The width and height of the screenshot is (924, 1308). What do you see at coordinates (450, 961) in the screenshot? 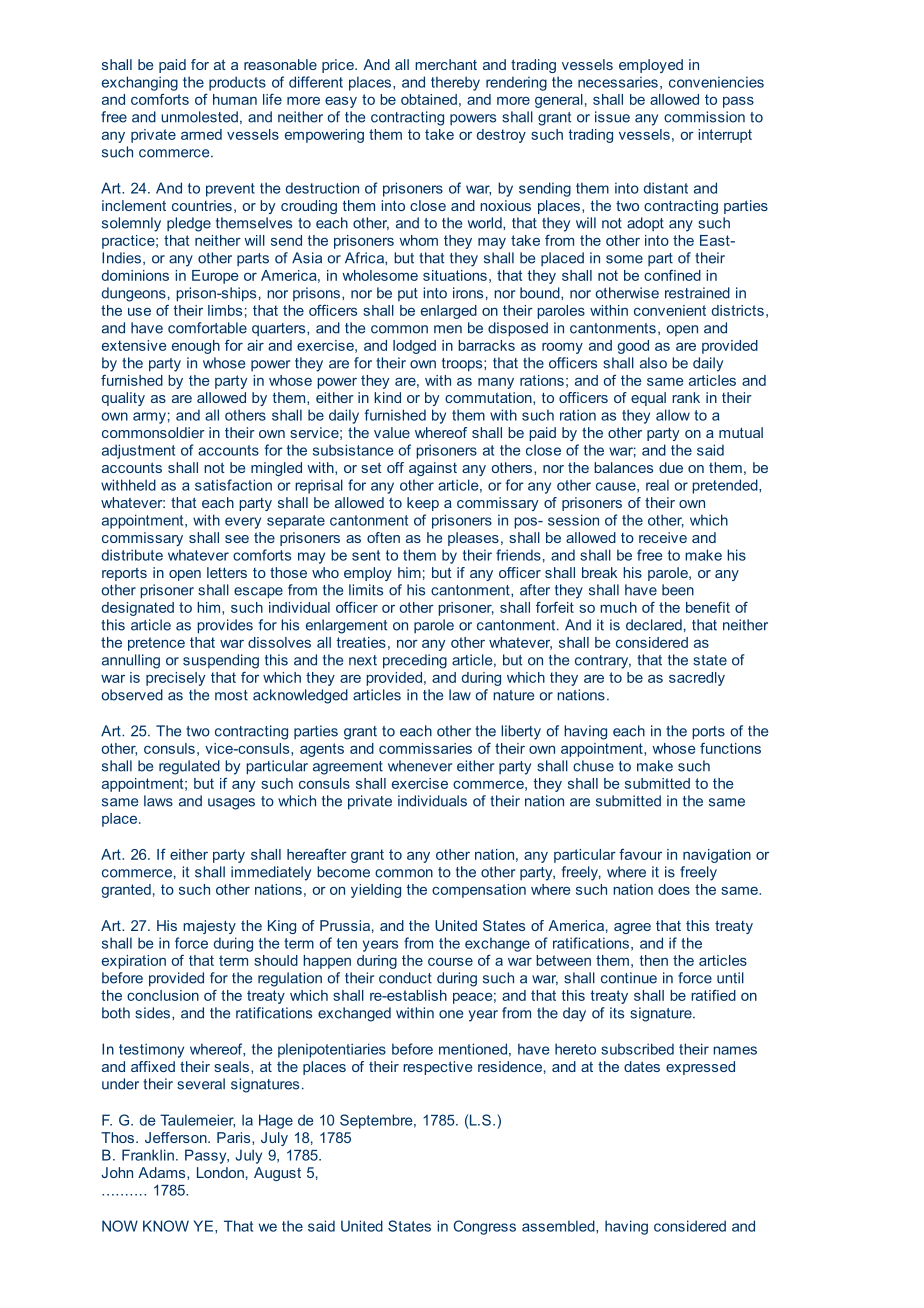
I see `course` at bounding box center [450, 961].
